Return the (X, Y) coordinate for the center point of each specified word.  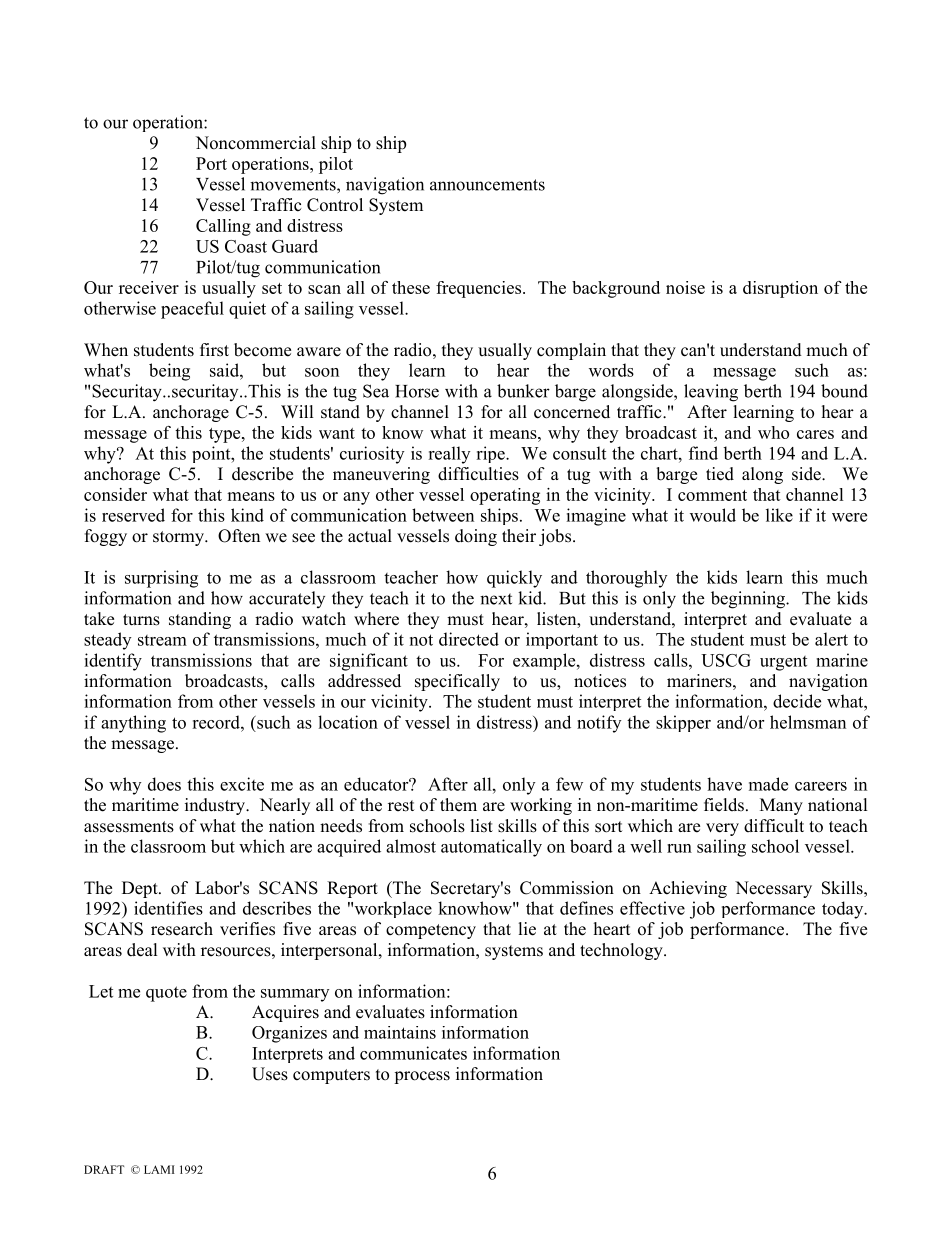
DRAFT (104, 1169)
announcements (487, 185)
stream (162, 640)
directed (469, 639)
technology (622, 951)
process (422, 1077)
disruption (780, 289)
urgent (783, 663)
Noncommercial (256, 143)
